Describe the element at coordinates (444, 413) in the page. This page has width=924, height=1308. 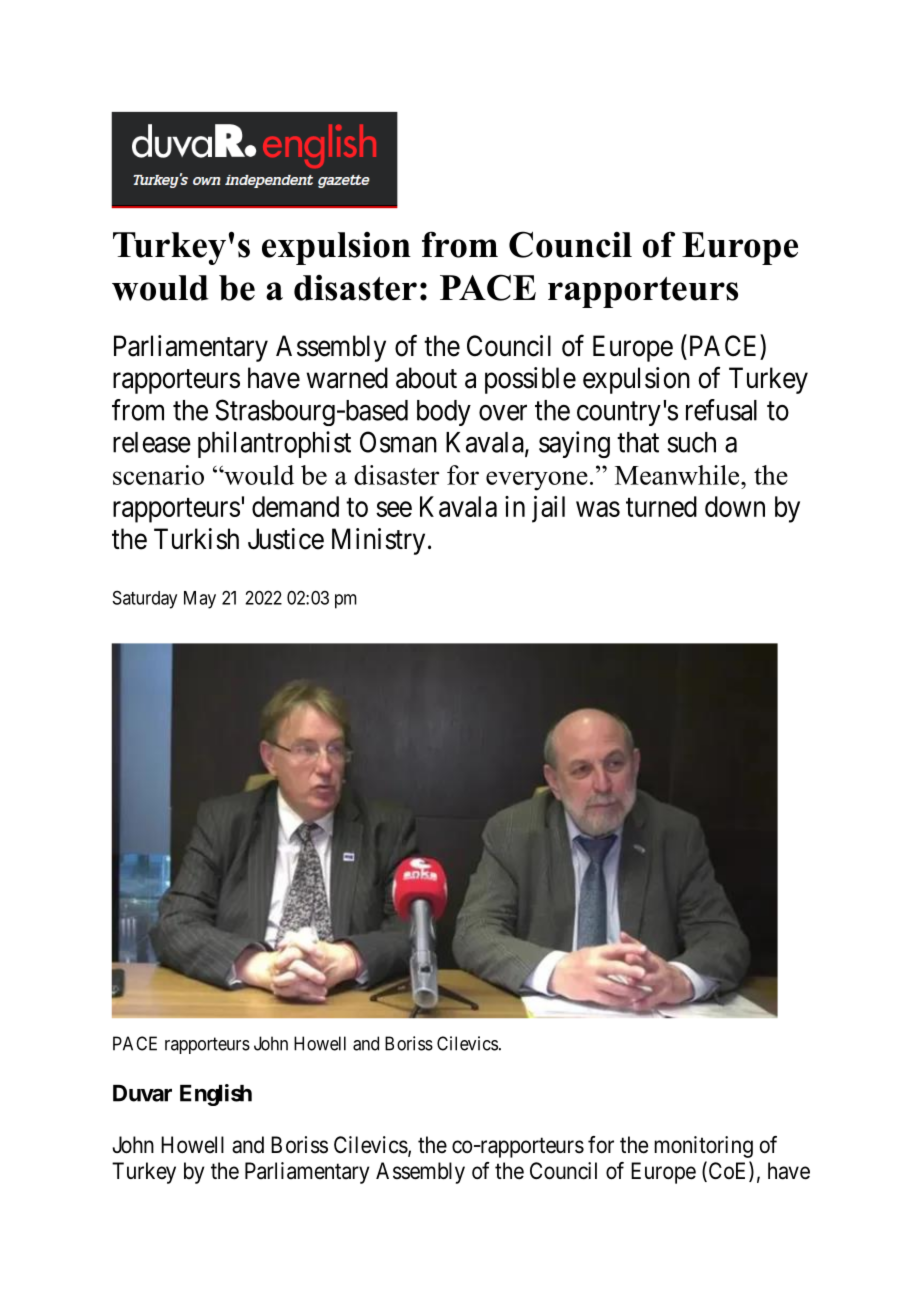
I see `body` at that location.
